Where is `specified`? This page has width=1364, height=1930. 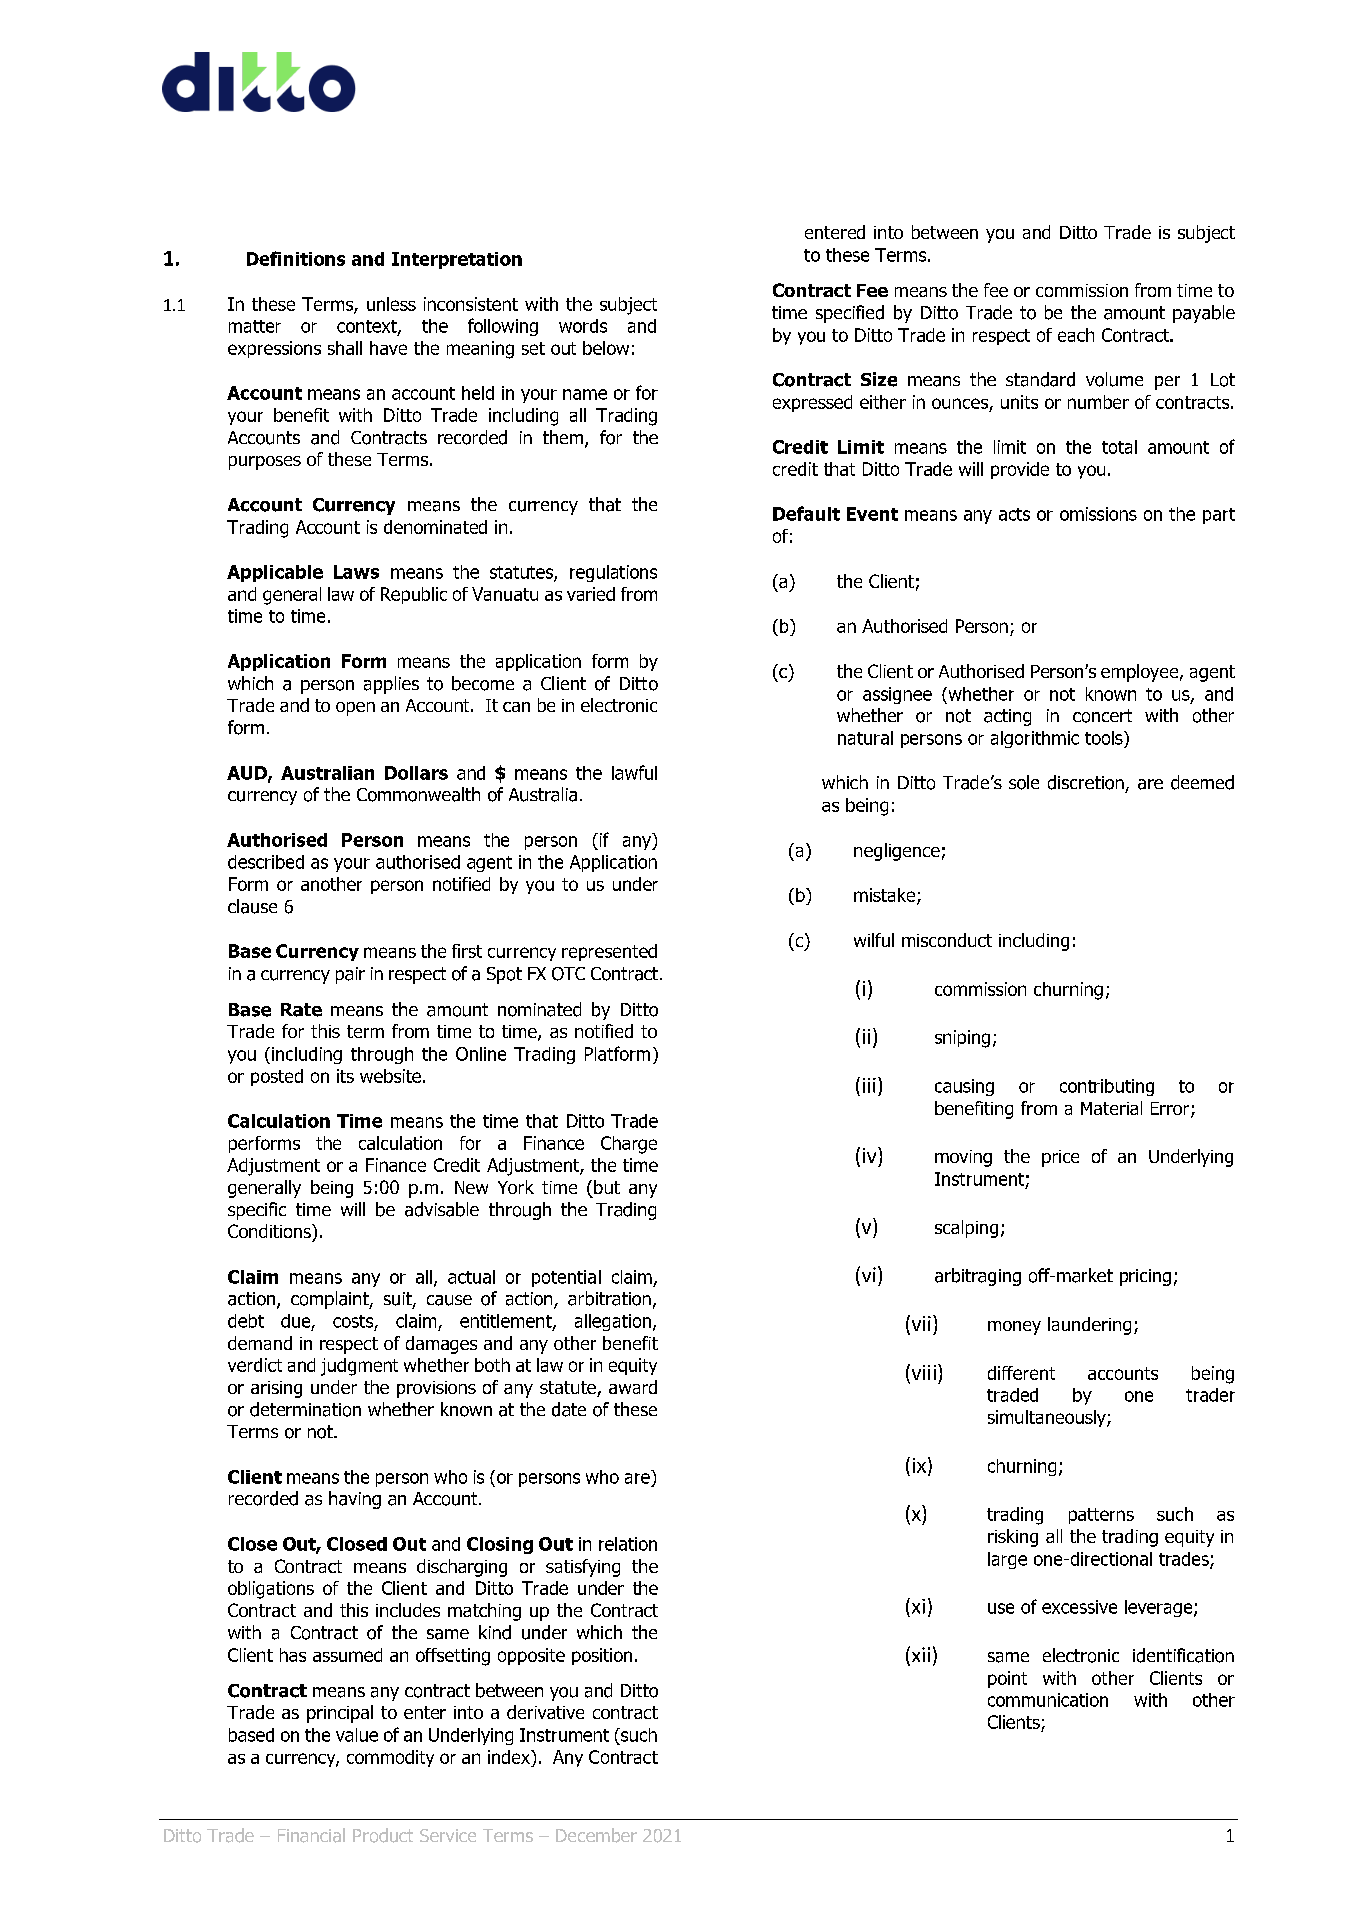 specified is located at coordinates (850, 314).
